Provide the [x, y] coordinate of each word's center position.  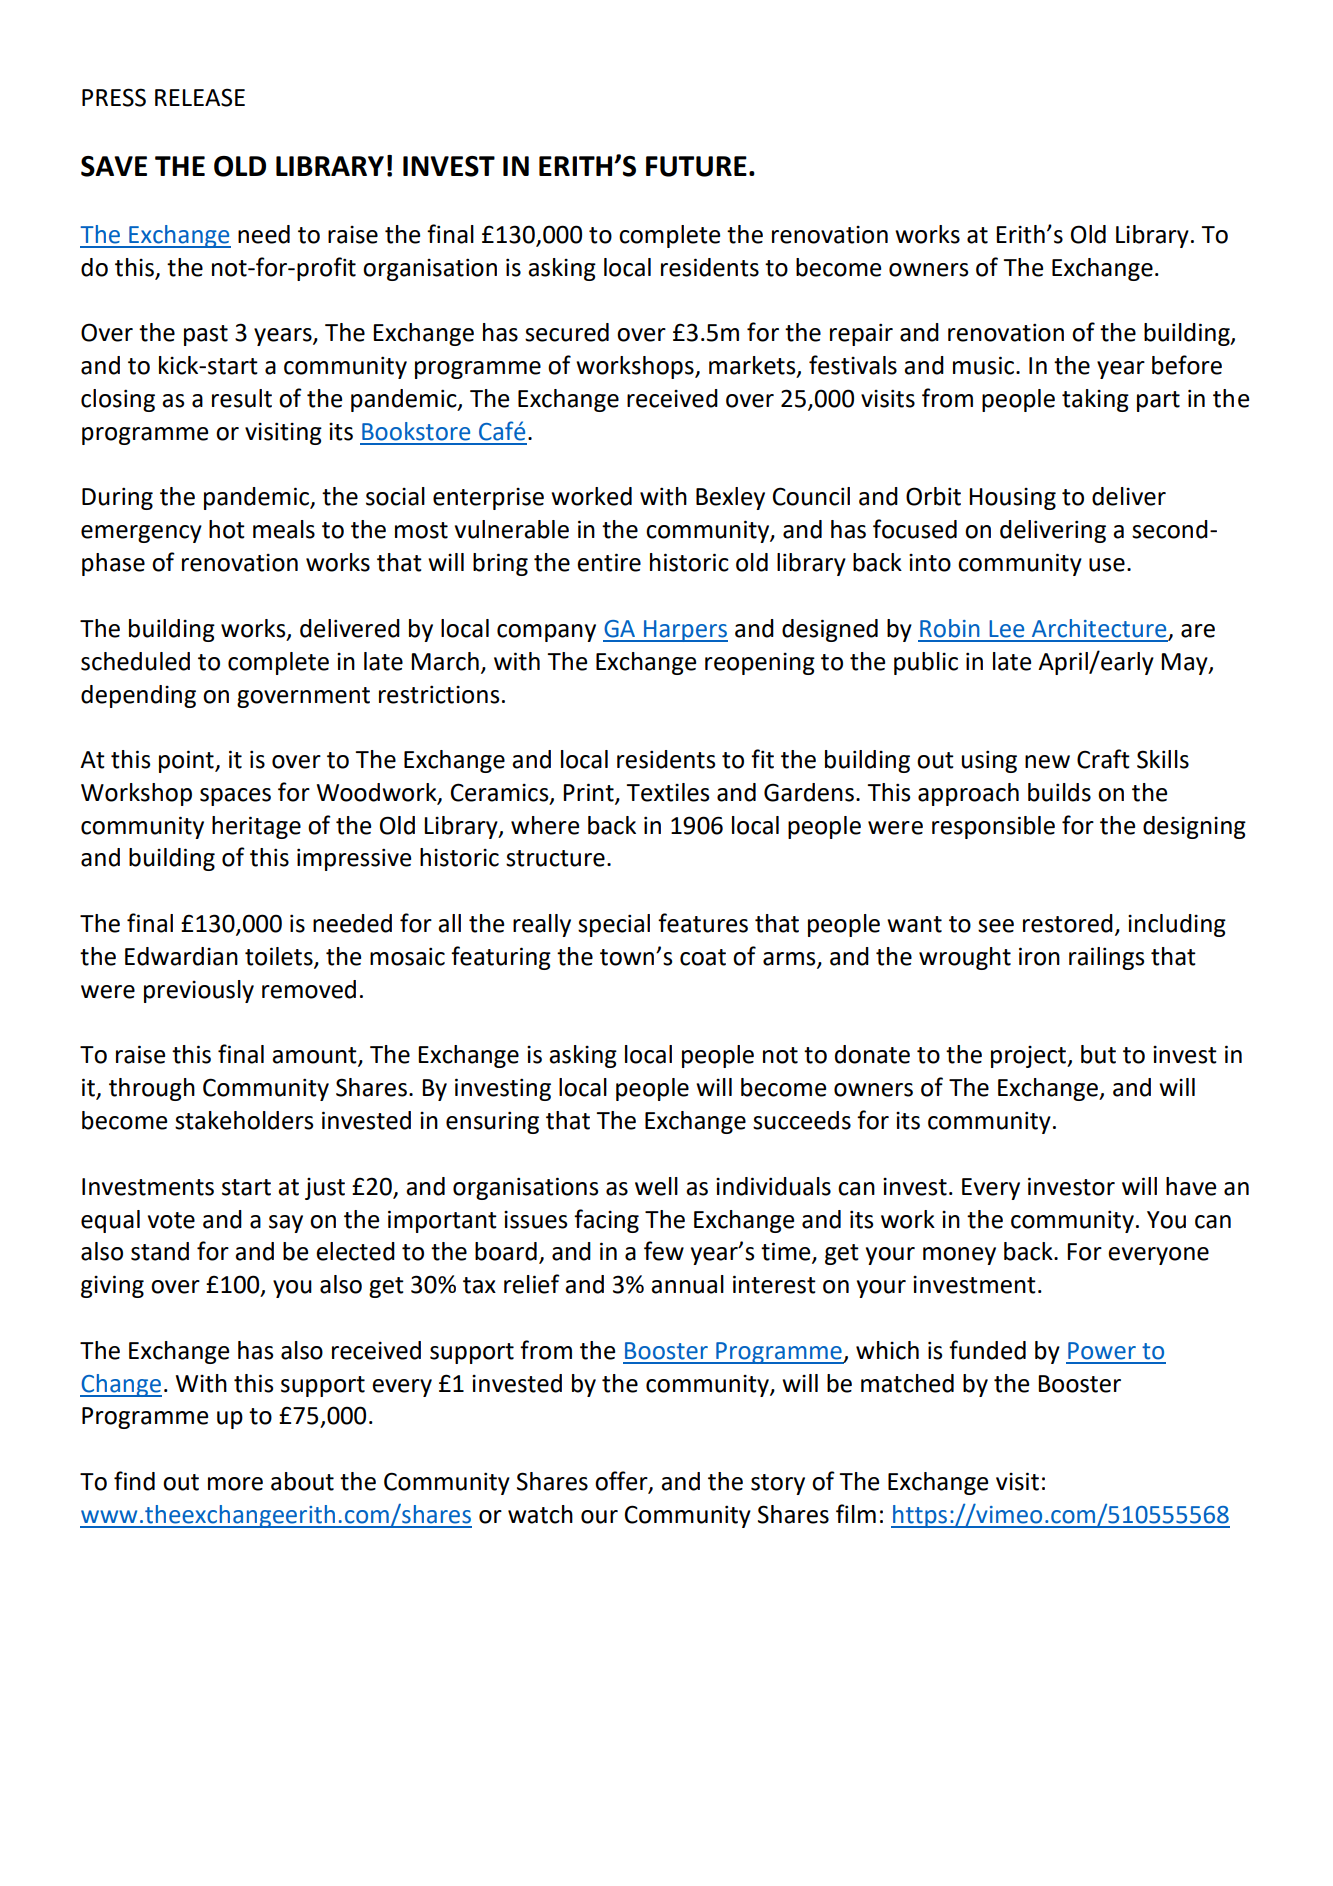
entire [609, 562]
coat [703, 957]
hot [227, 529]
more [235, 1484]
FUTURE [696, 166]
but [1098, 1054]
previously [199, 991]
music [985, 365]
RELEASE [200, 97]
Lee [1006, 629]
